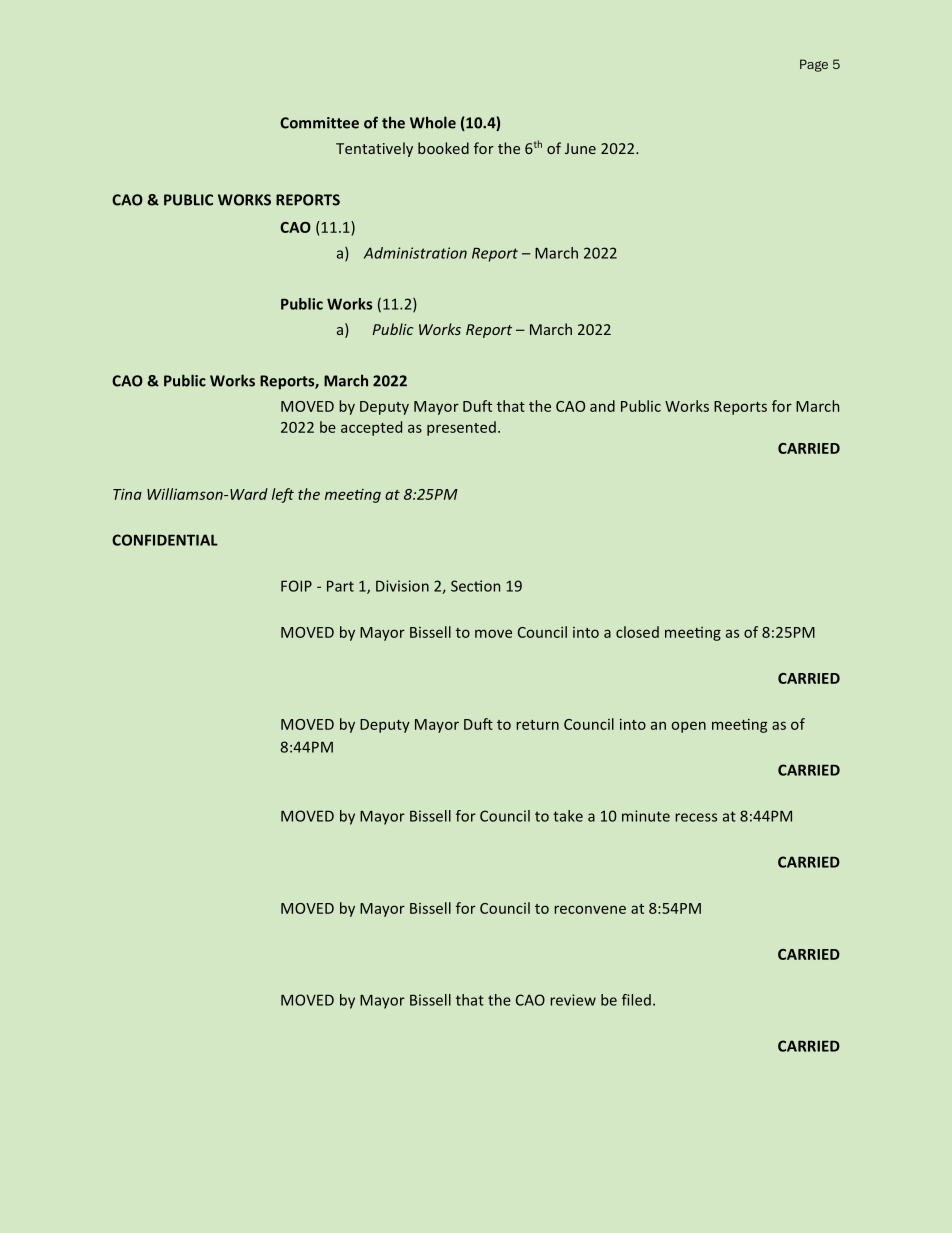 The height and width of the document is (1233, 952). I want to click on presented, so click(461, 428).
